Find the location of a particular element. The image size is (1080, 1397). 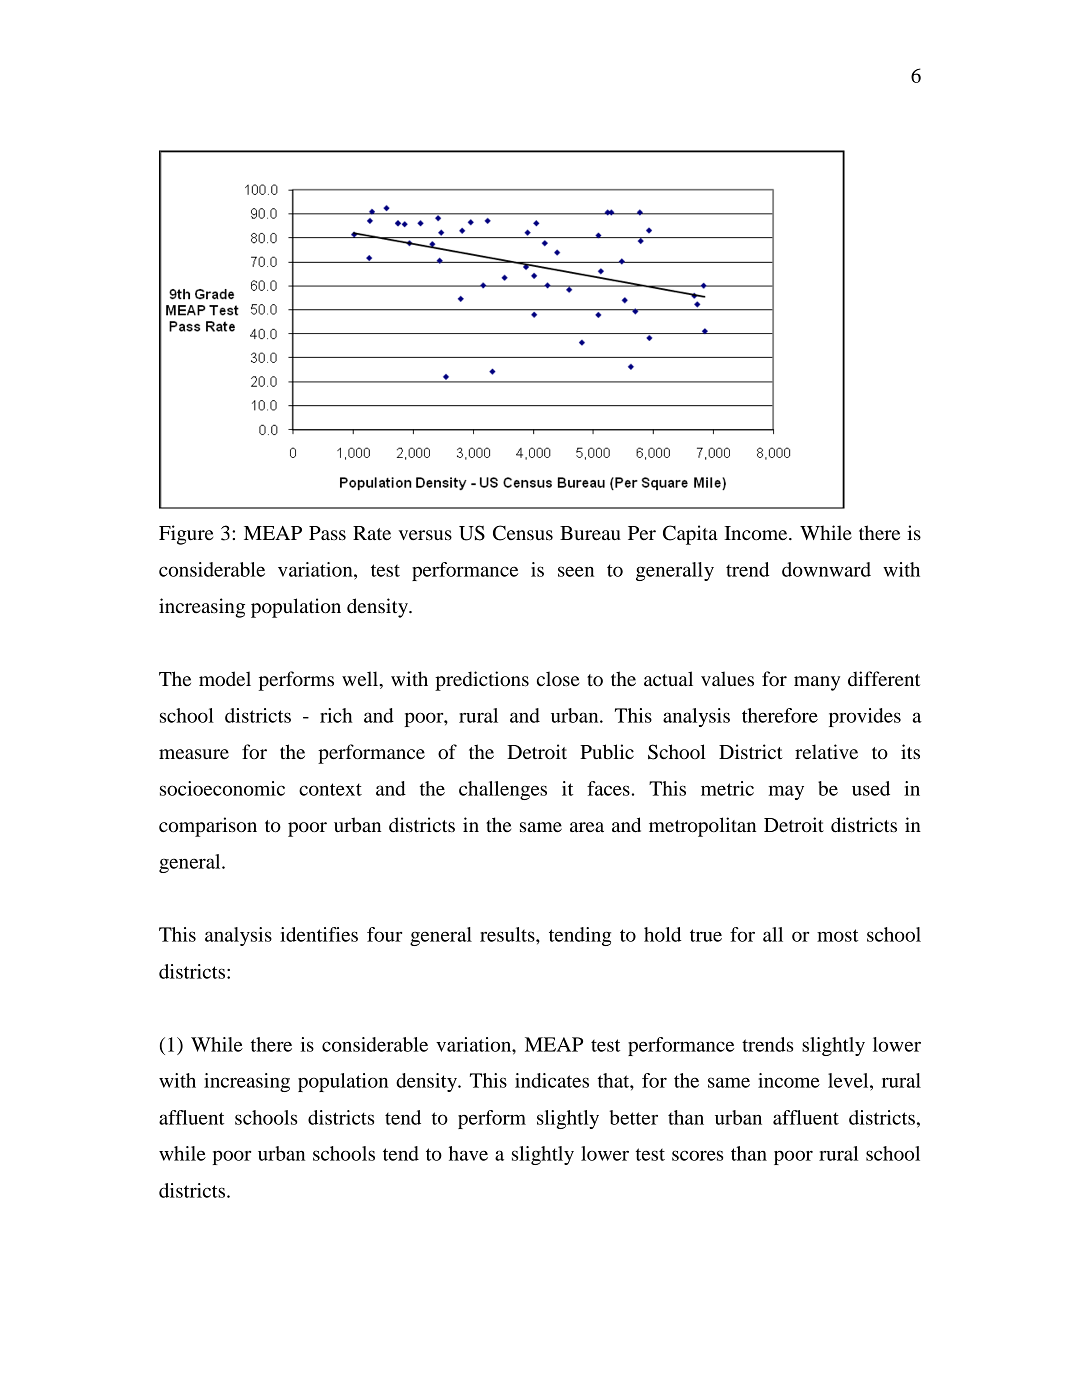

comparison is located at coordinates (208, 827).
